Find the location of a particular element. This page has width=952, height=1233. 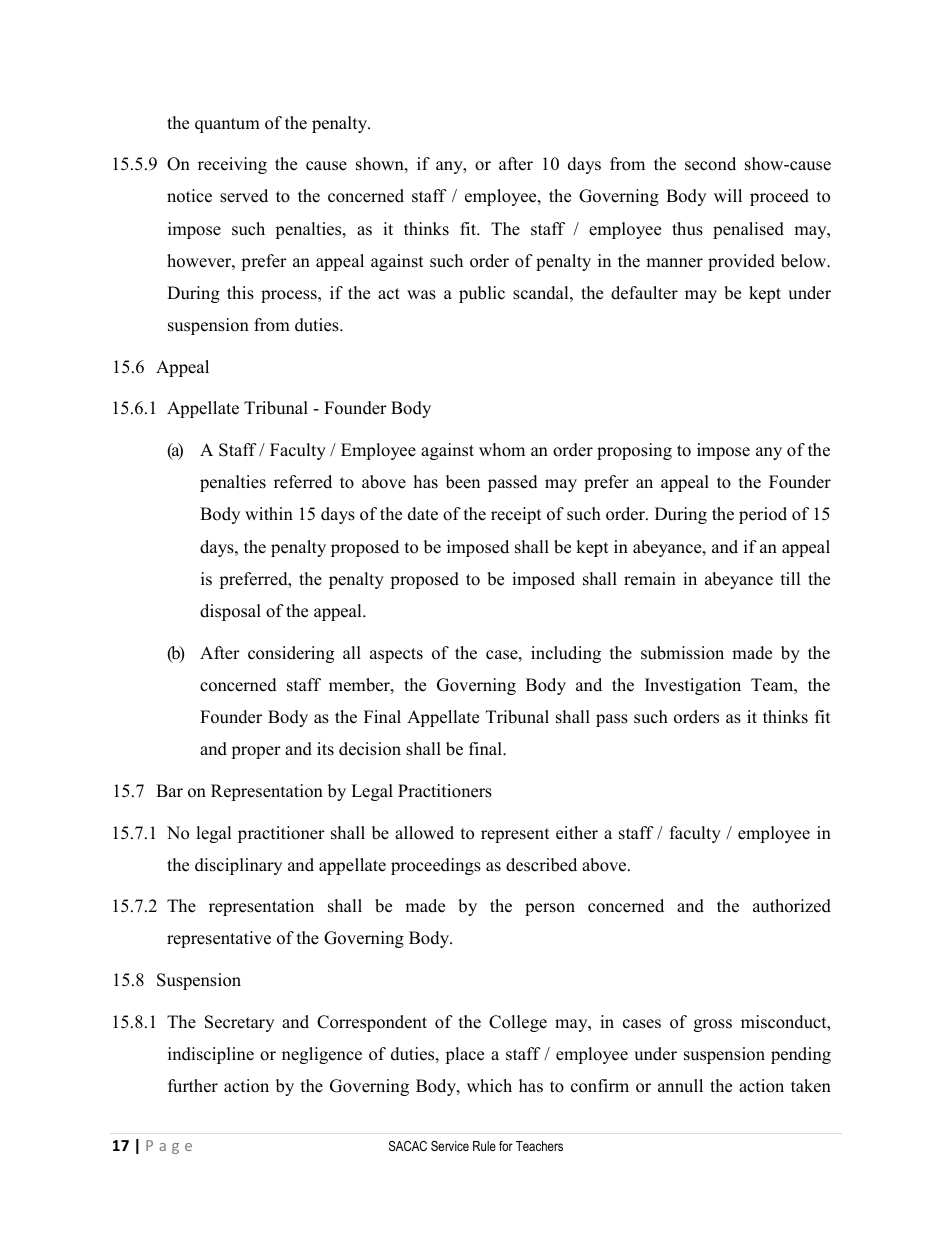

disposal is located at coordinates (230, 612).
